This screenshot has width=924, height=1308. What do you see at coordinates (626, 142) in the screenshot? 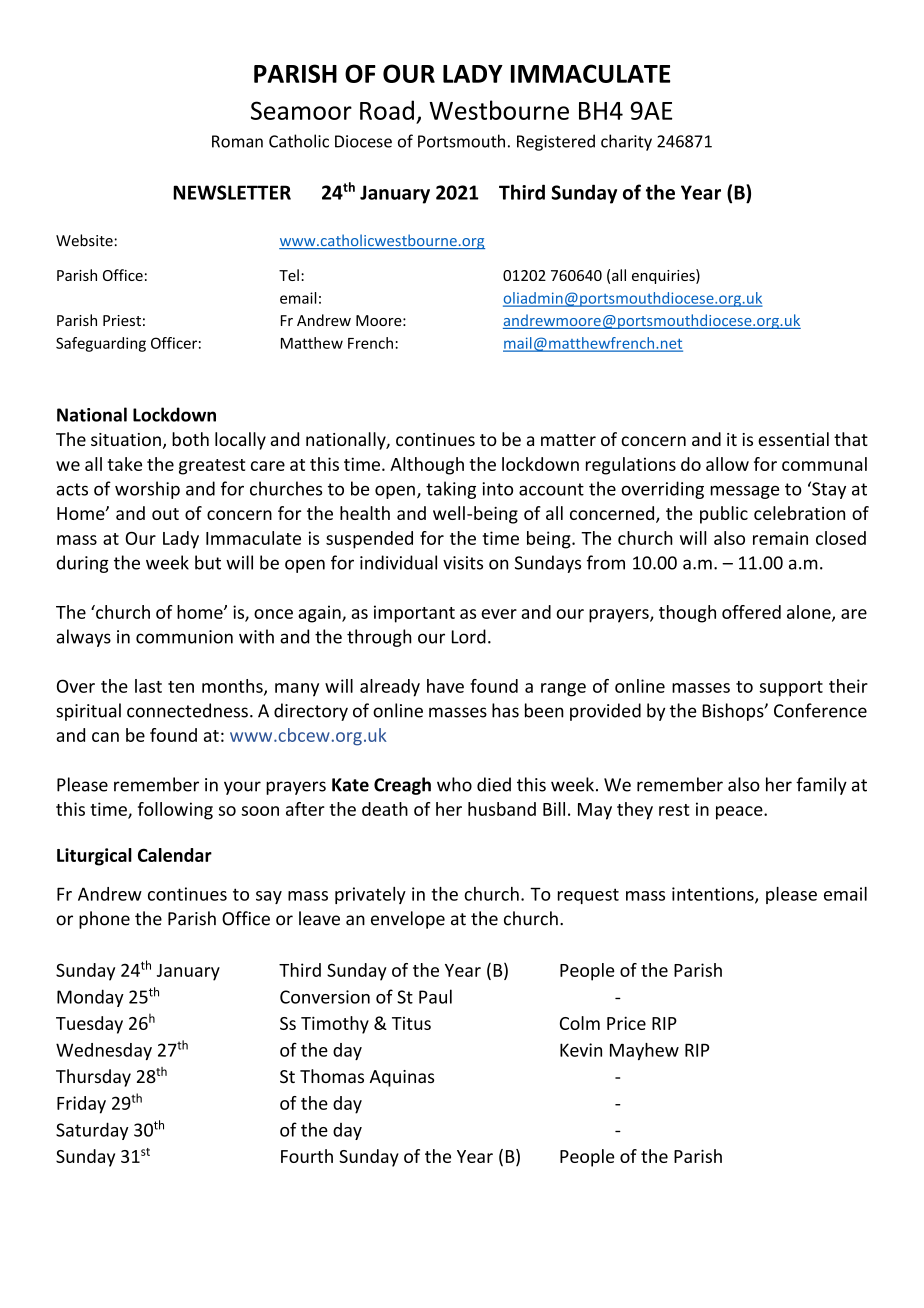
I see `charity` at bounding box center [626, 142].
